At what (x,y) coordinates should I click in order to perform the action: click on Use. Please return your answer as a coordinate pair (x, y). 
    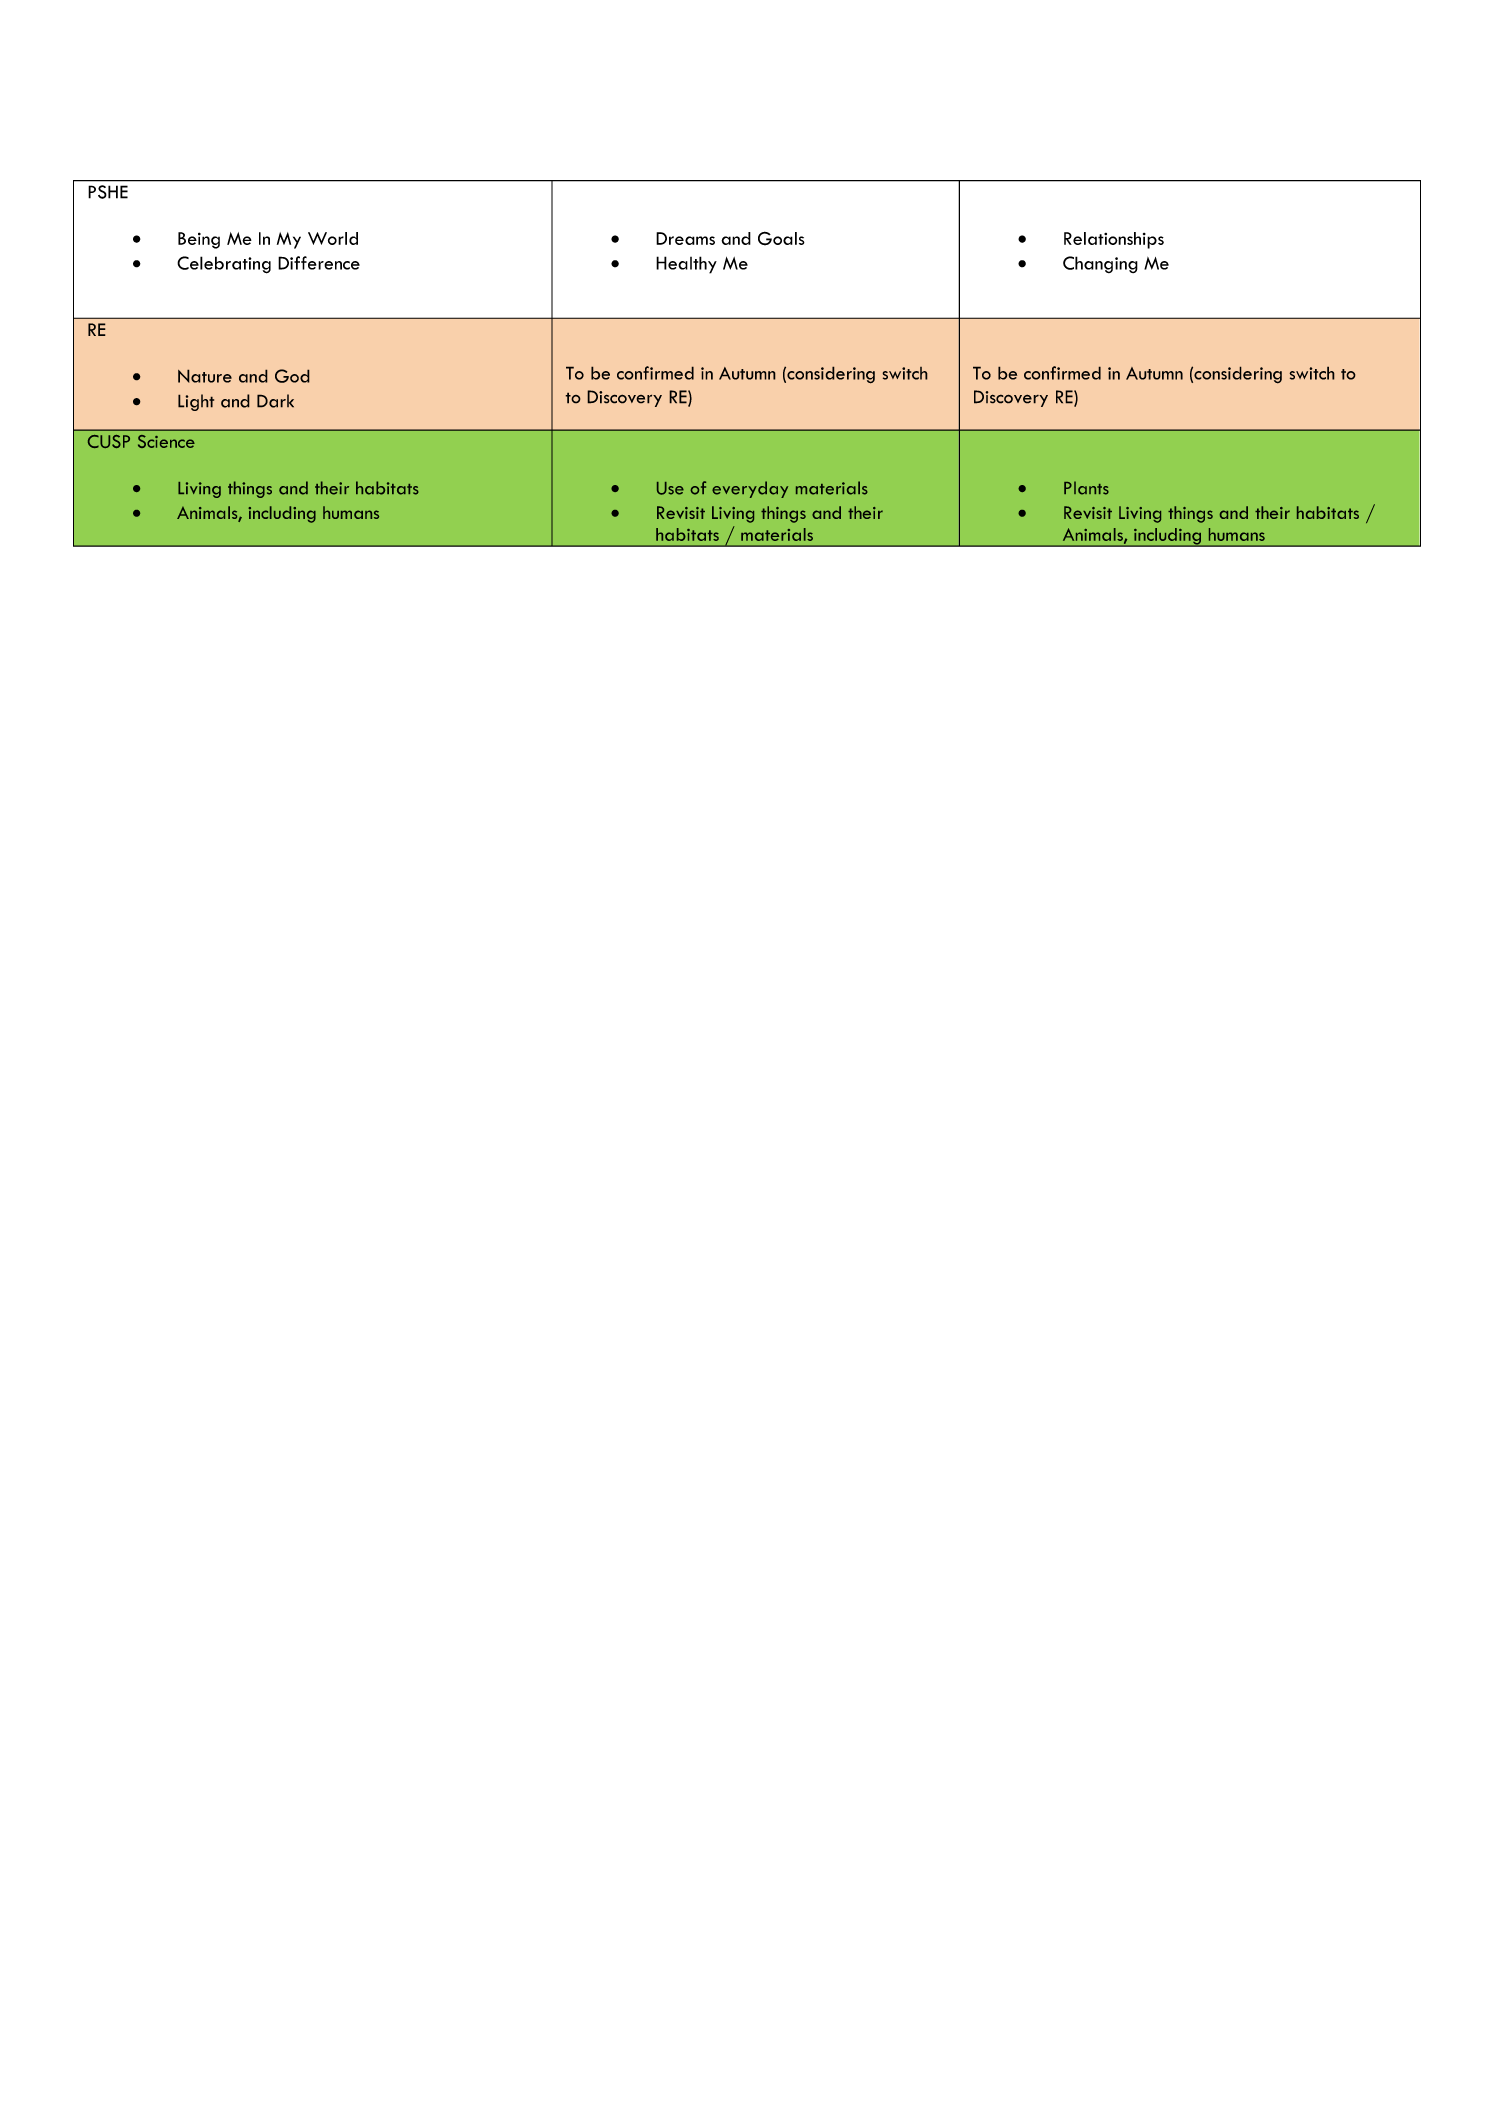
    Looking at the image, I should click on (670, 488).
